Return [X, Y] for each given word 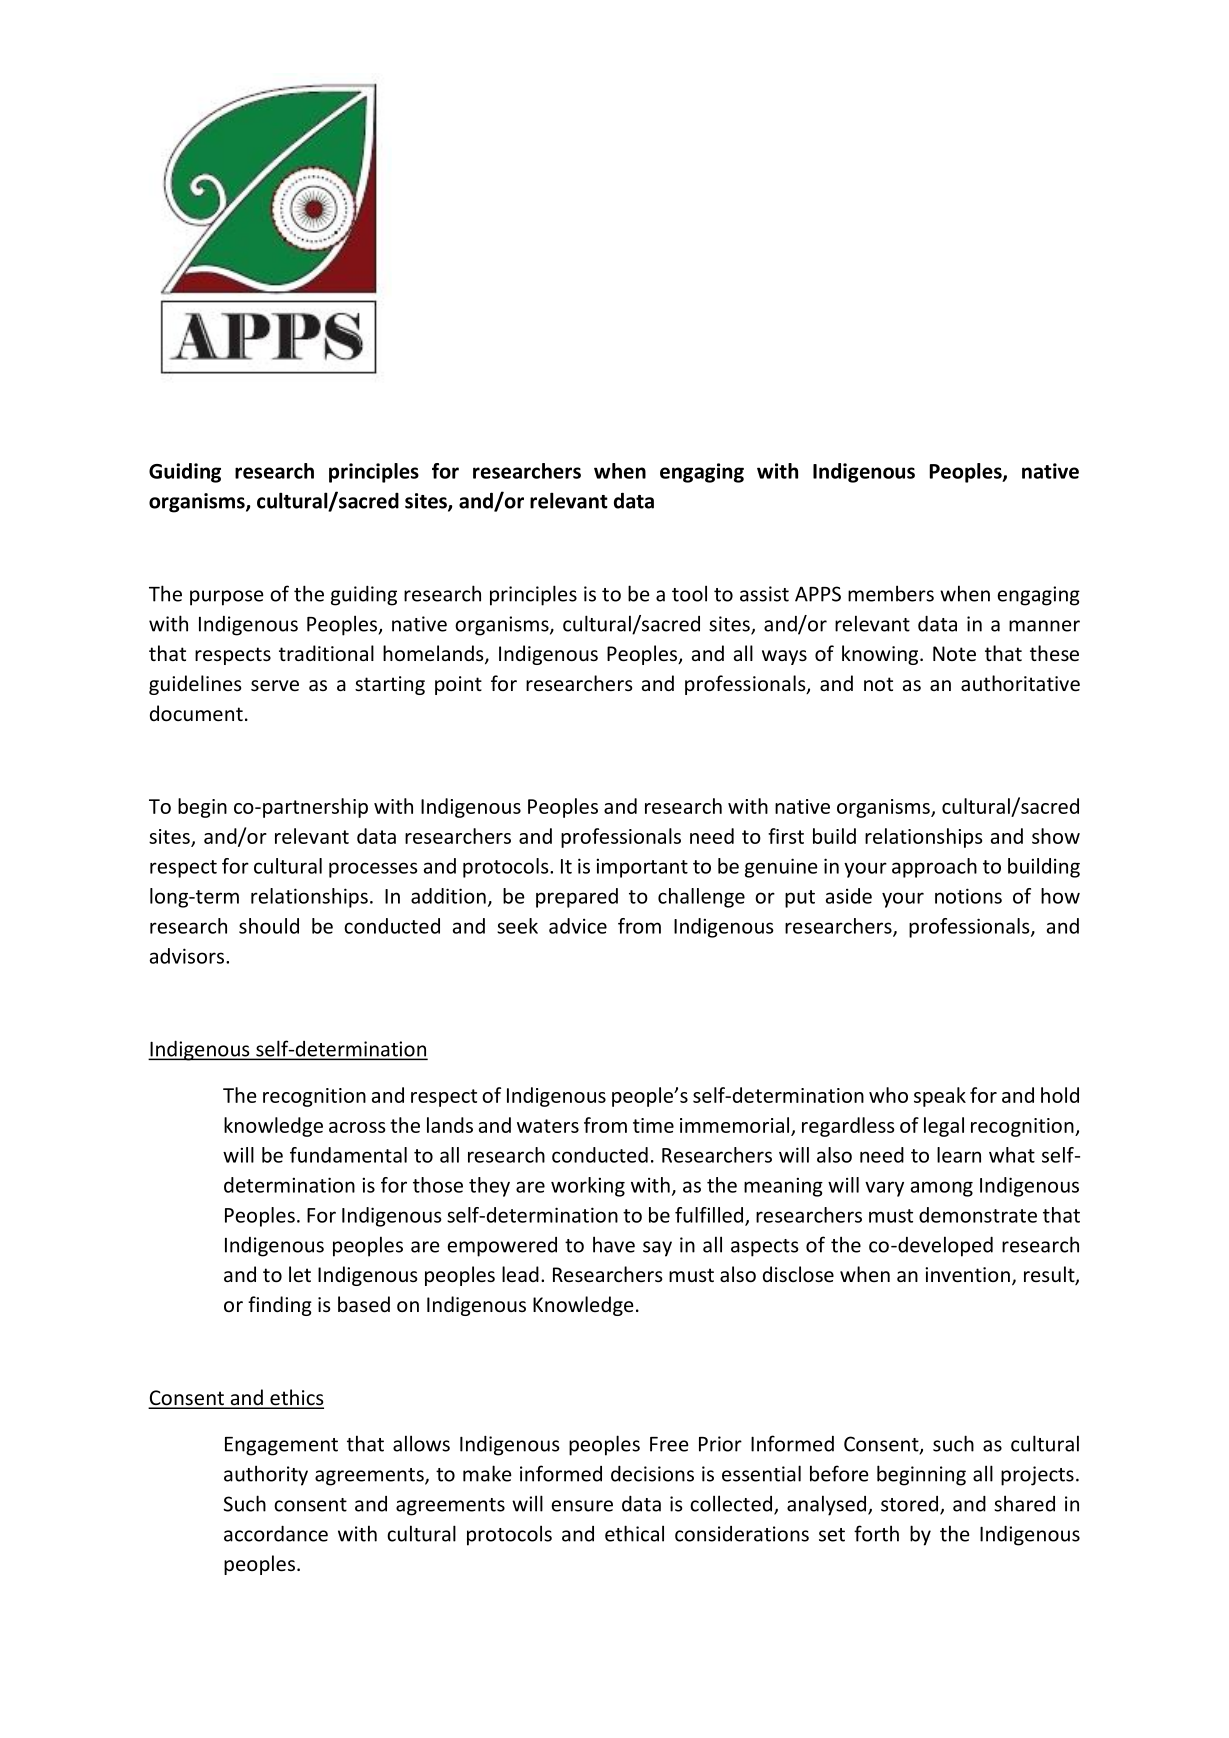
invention [967, 1275]
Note [954, 654]
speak [940, 1097]
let [300, 1274]
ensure [582, 1506]
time [653, 1125]
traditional [326, 653]
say [657, 1249]
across [357, 1127]
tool [689, 593]
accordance [276, 1533]
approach [934, 868]
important [642, 868]
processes [373, 870]
